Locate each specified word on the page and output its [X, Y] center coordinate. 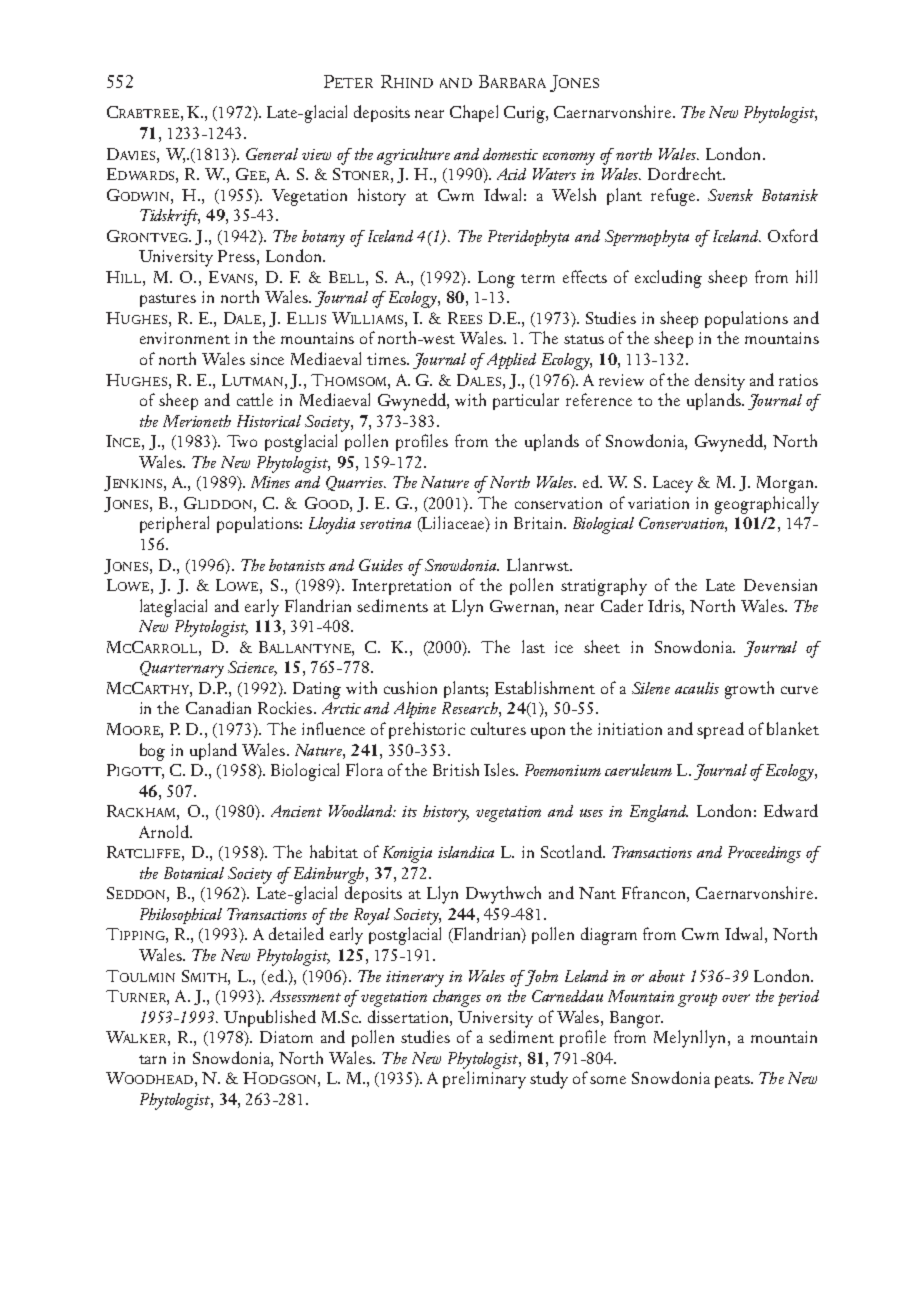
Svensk [730, 195]
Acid [511, 174]
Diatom [286, 1037]
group [697, 1000]
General [272, 154]
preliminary [484, 1080]
